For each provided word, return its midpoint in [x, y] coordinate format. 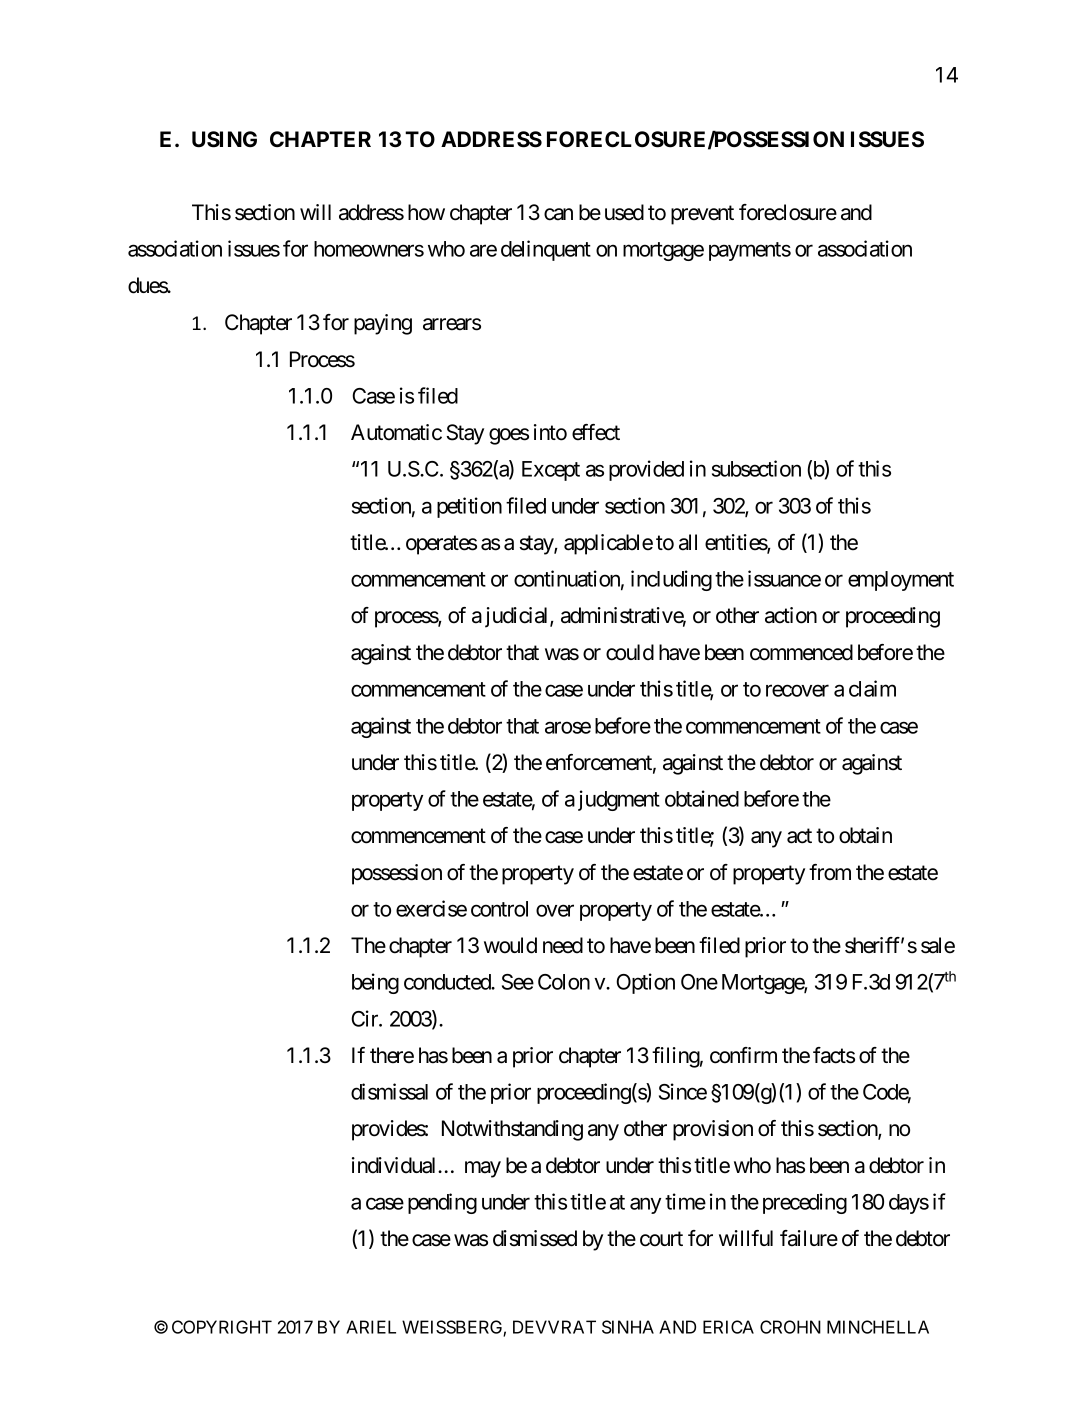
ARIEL [371, 1327]
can [558, 214]
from [830, 872]
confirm [743, 1055]
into [550, 432]
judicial [518, 617]
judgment [619, 800]
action [791, 615]
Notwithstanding [512, 1130]
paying [383, 324]
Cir [365, 1018]
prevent [702, 215]
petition [469, 507]
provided [646, 470]
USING [224, 139]
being [375, 983]
